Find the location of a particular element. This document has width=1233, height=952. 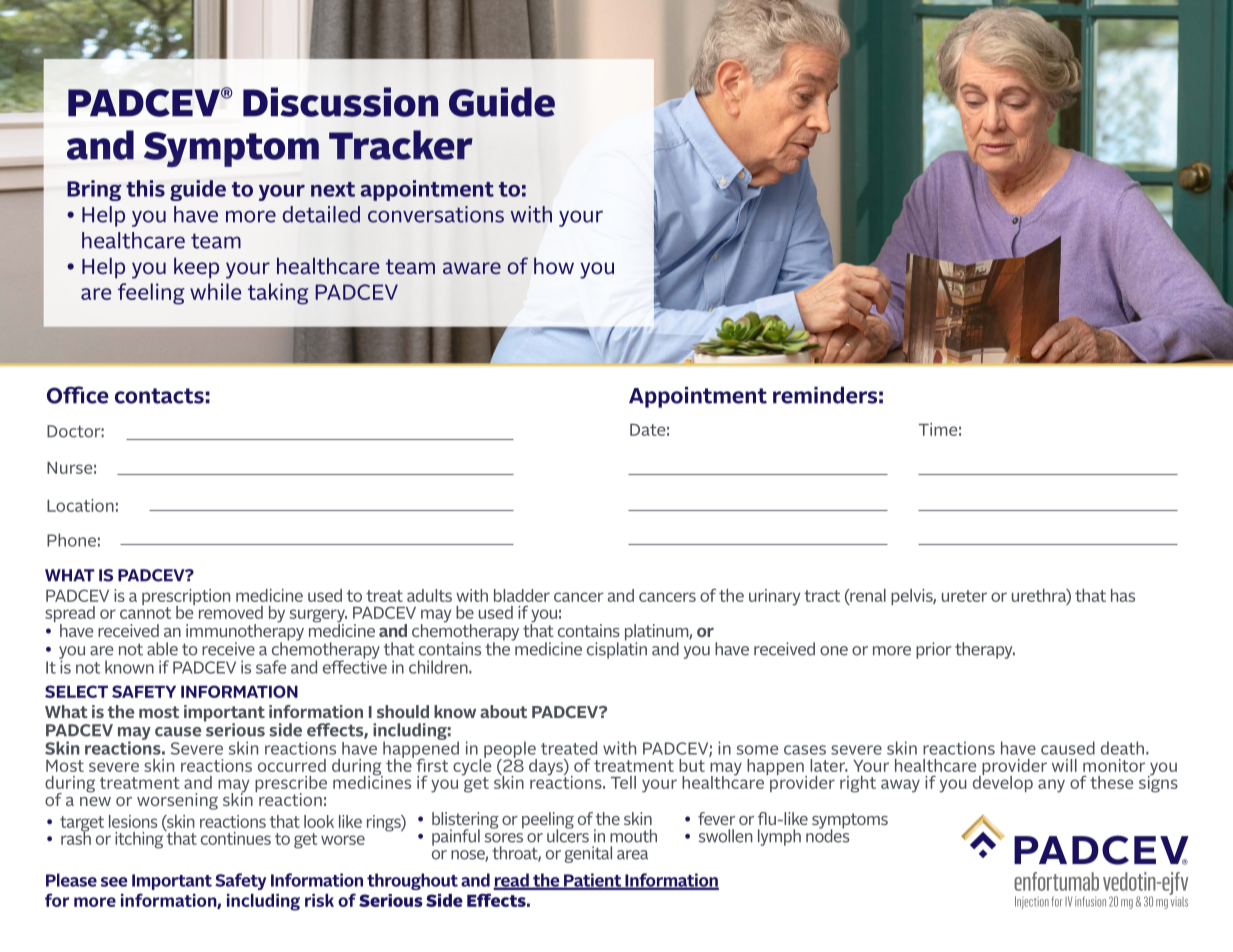

how is located at coordinates (554, 266).
